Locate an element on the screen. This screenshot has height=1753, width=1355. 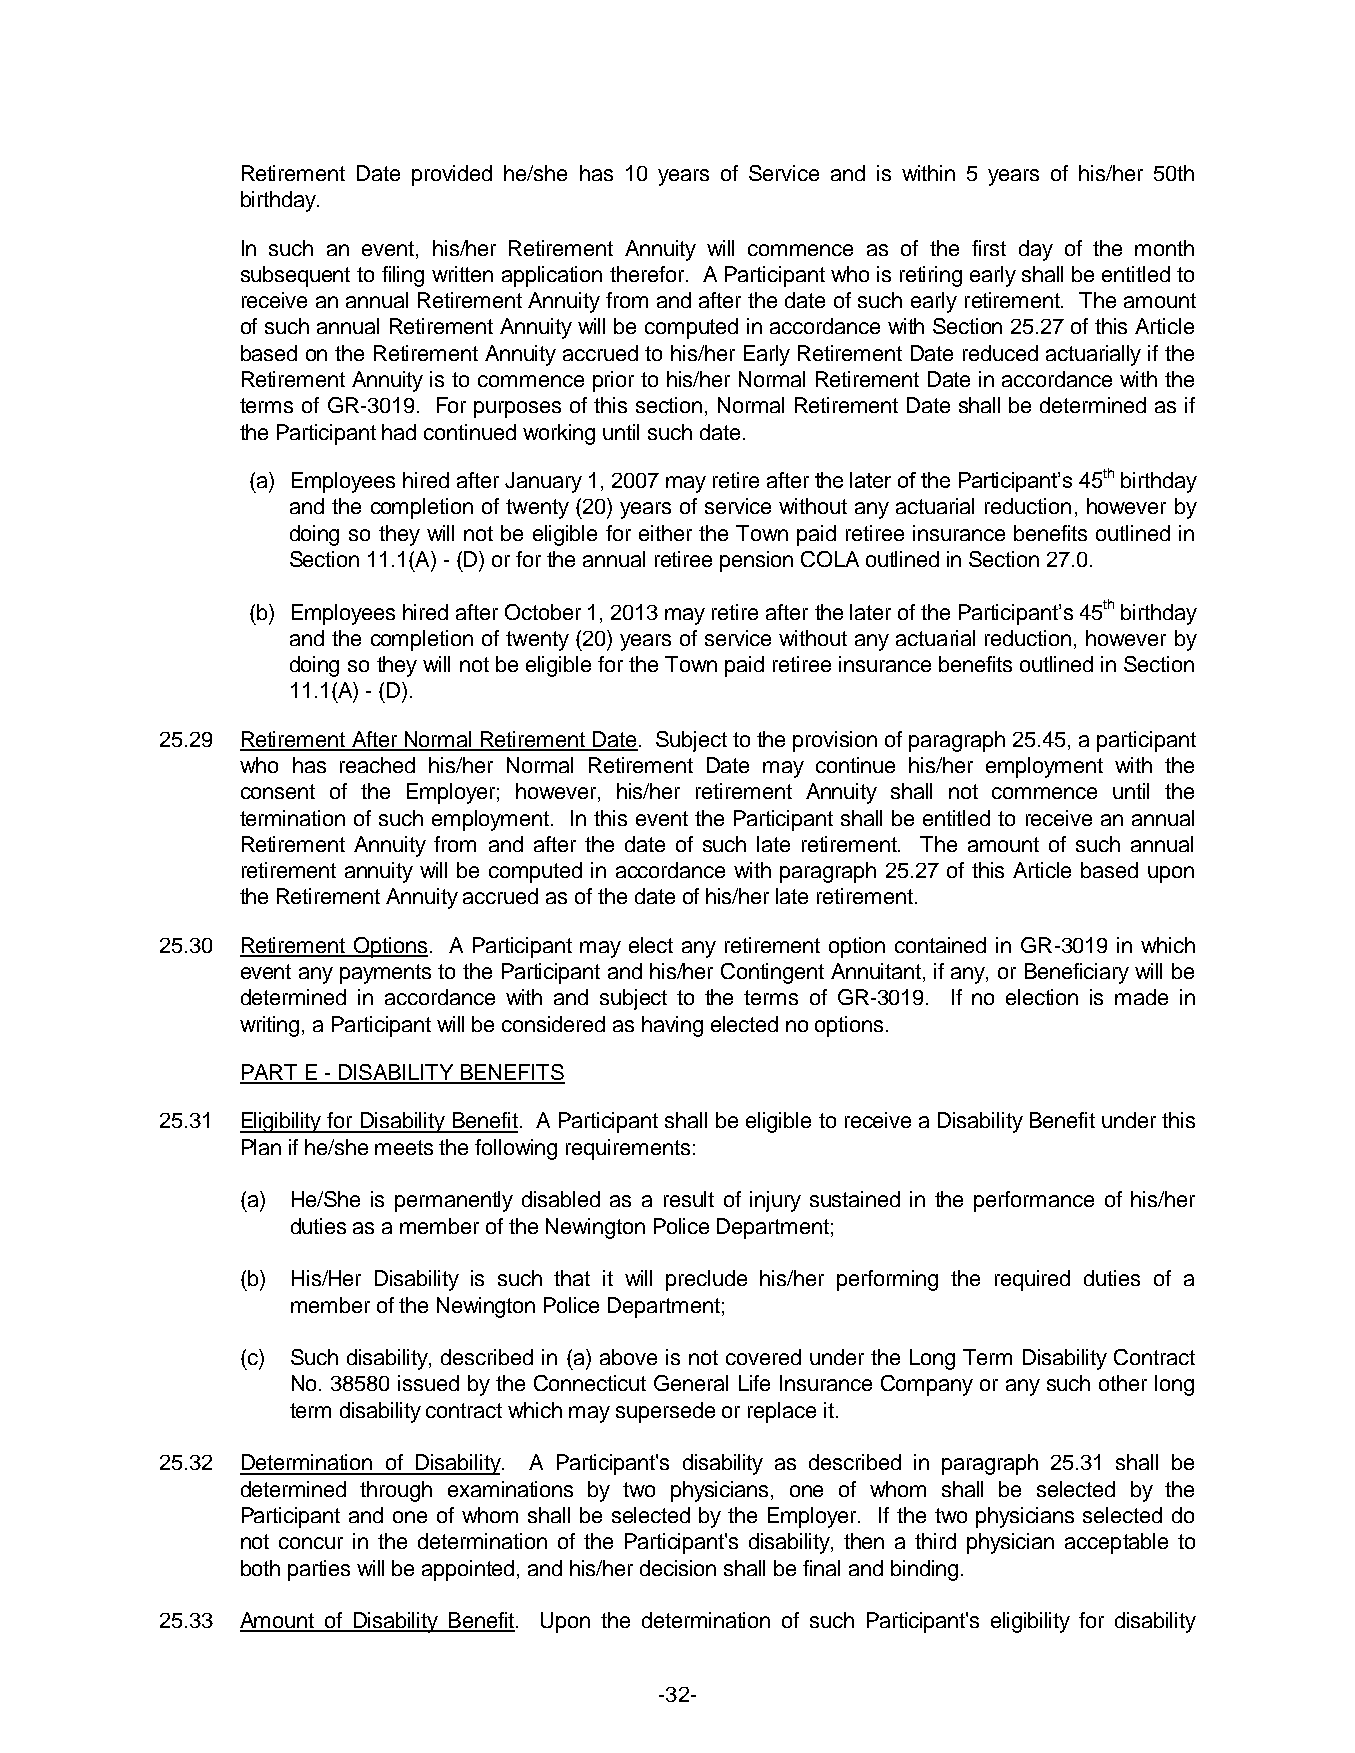
acceptable is located at coordinates (1116, 1543).
